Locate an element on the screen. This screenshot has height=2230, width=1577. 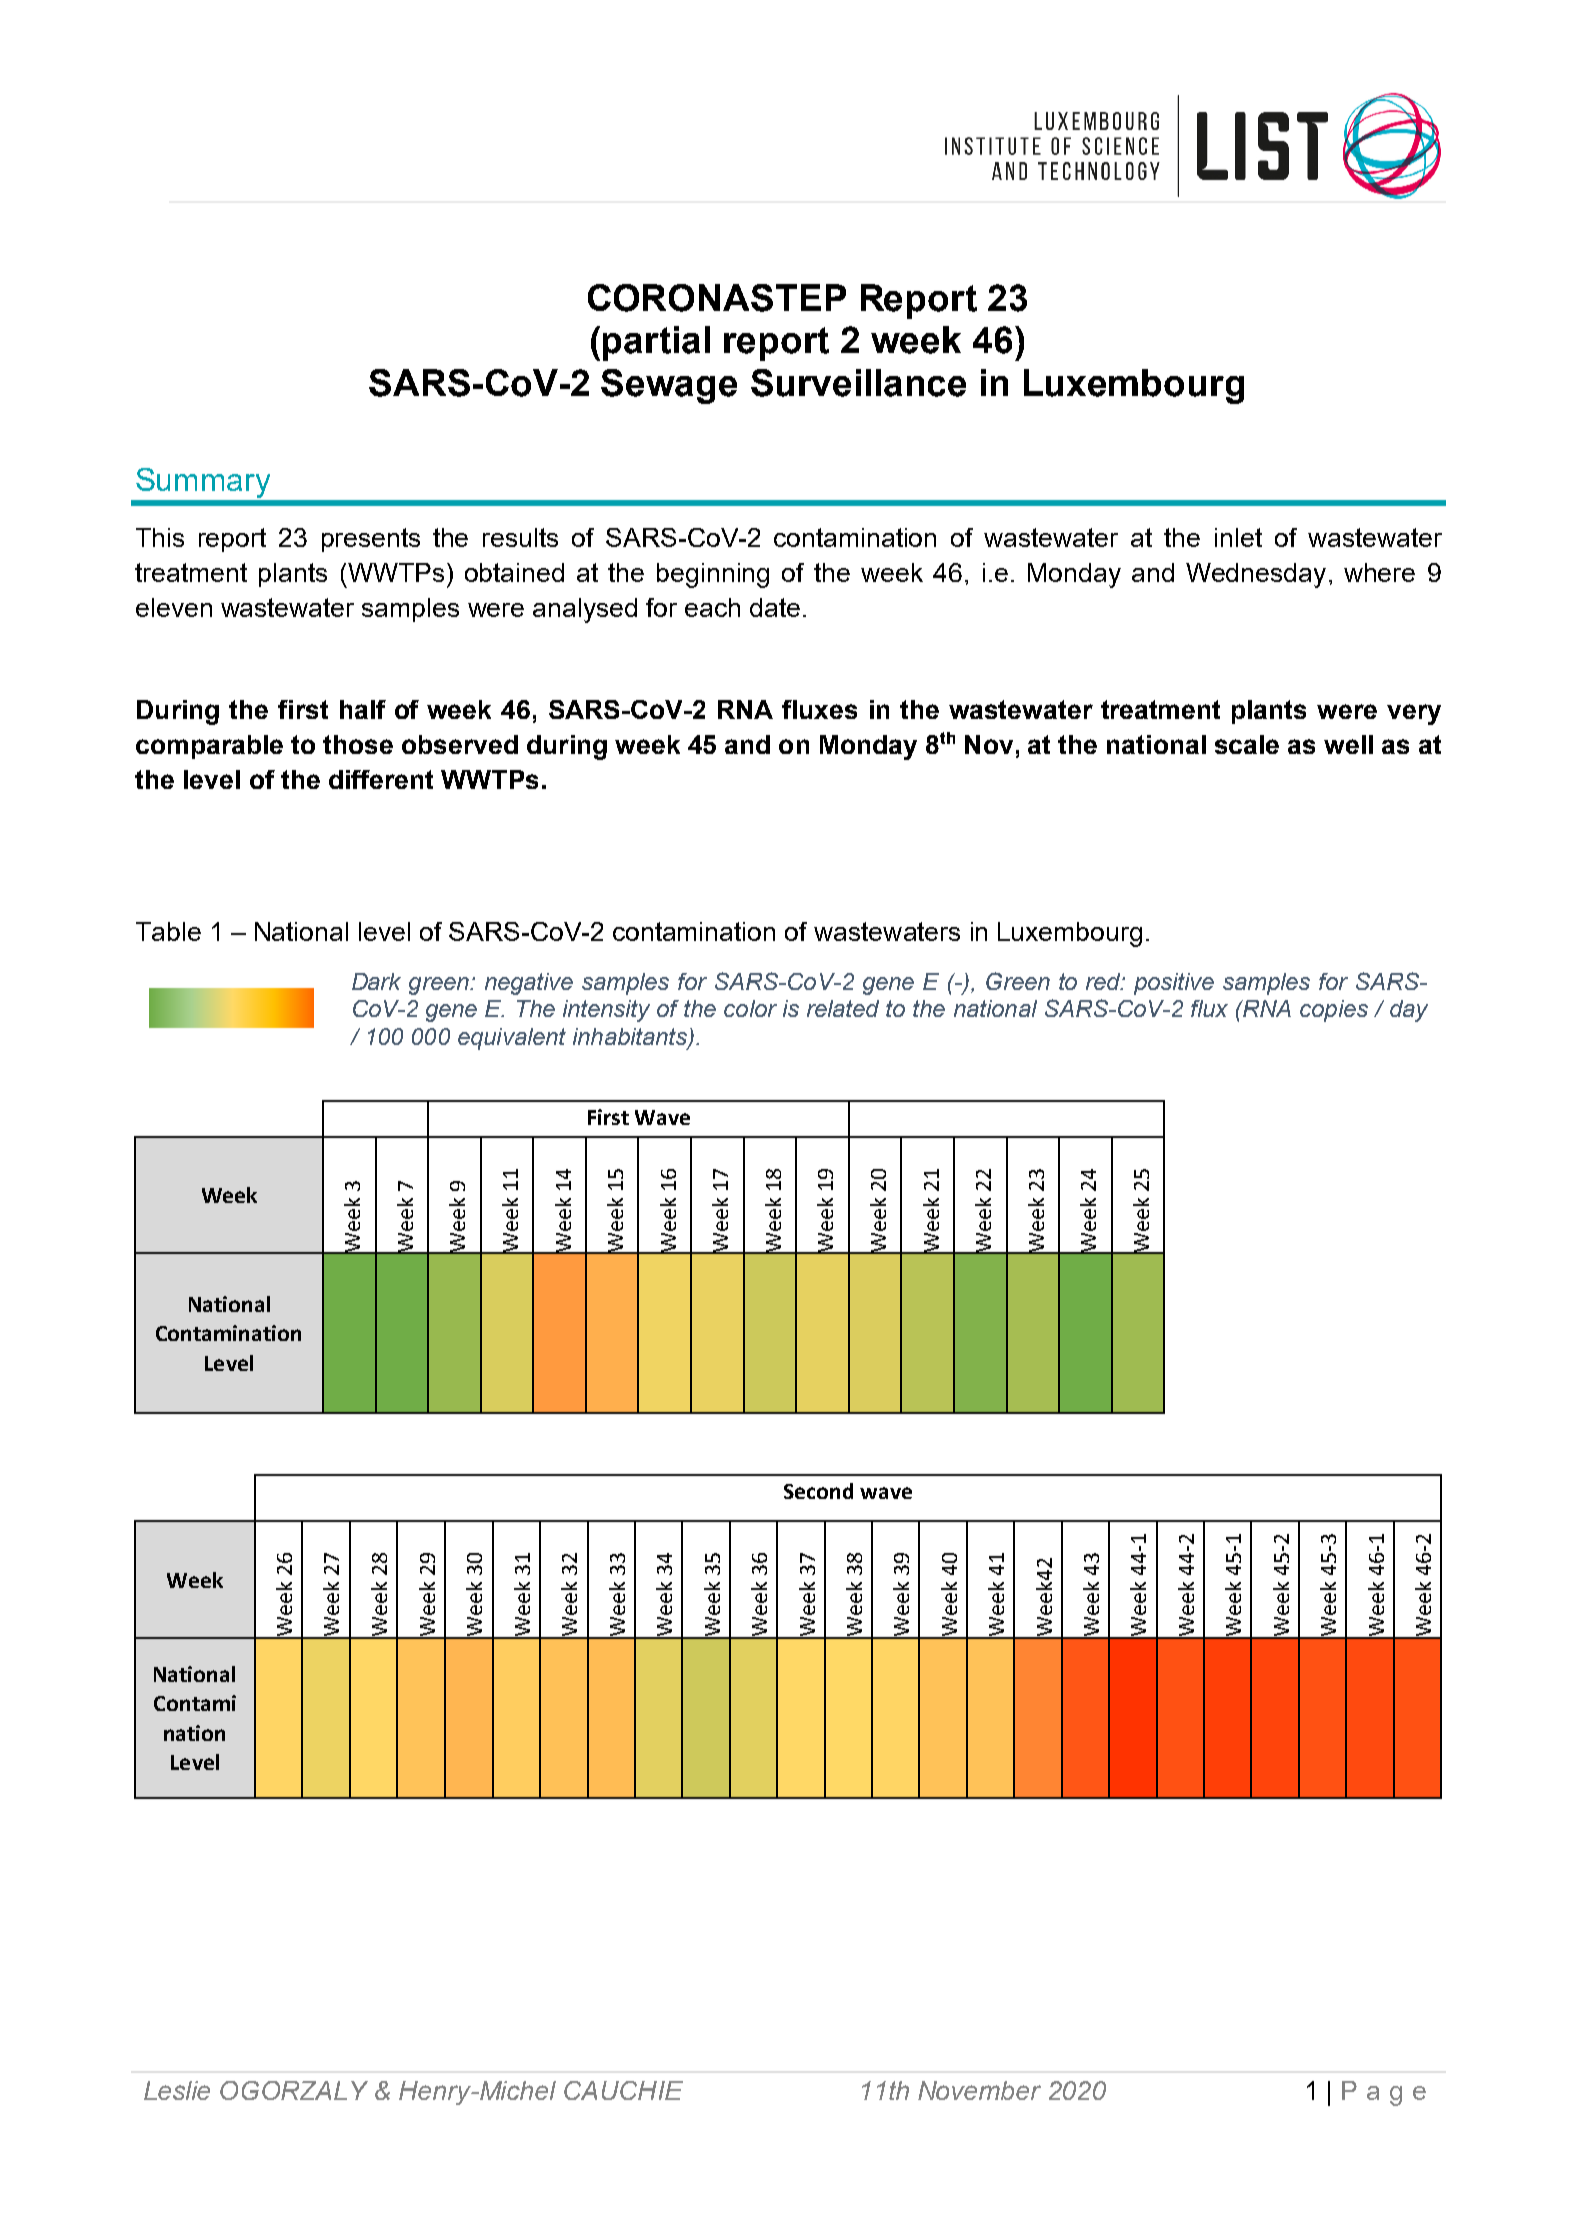
color is located at coordinates (750, 1008).
